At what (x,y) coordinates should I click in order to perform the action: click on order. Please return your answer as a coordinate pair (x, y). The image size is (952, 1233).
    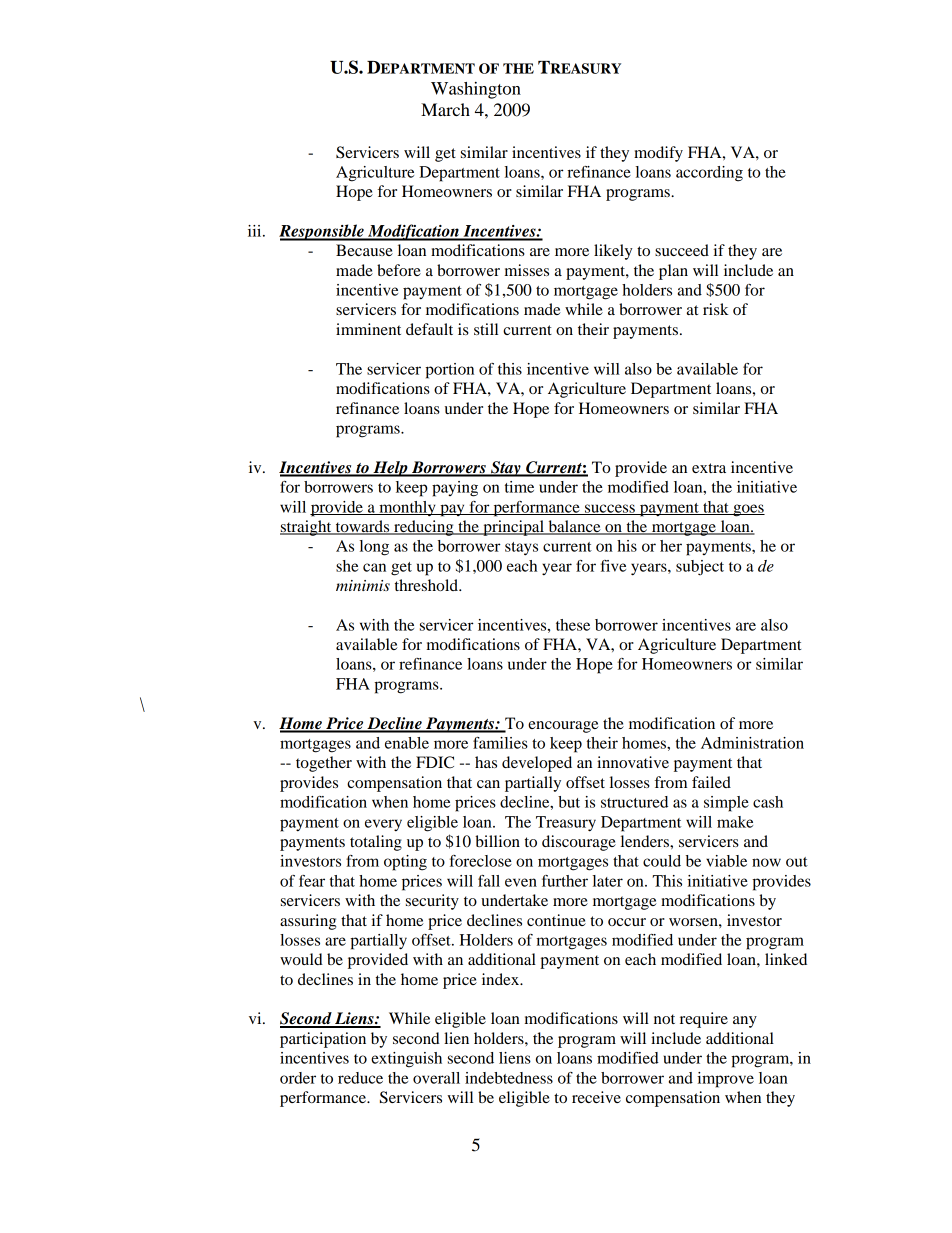
    Looking at the image, I should click on (298, 1078).
